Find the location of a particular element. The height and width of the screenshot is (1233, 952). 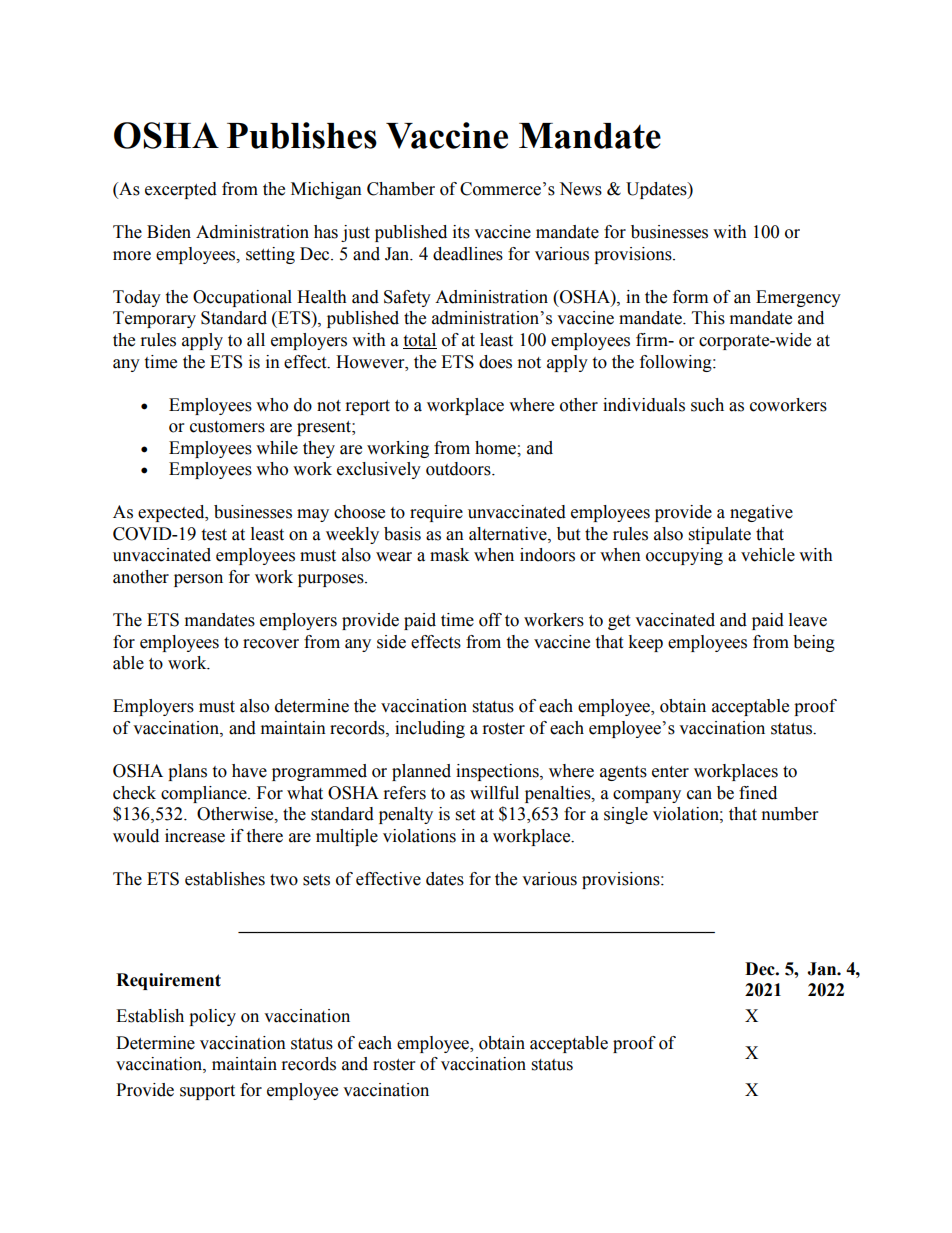

increase is located at coordinates (195, 836).
